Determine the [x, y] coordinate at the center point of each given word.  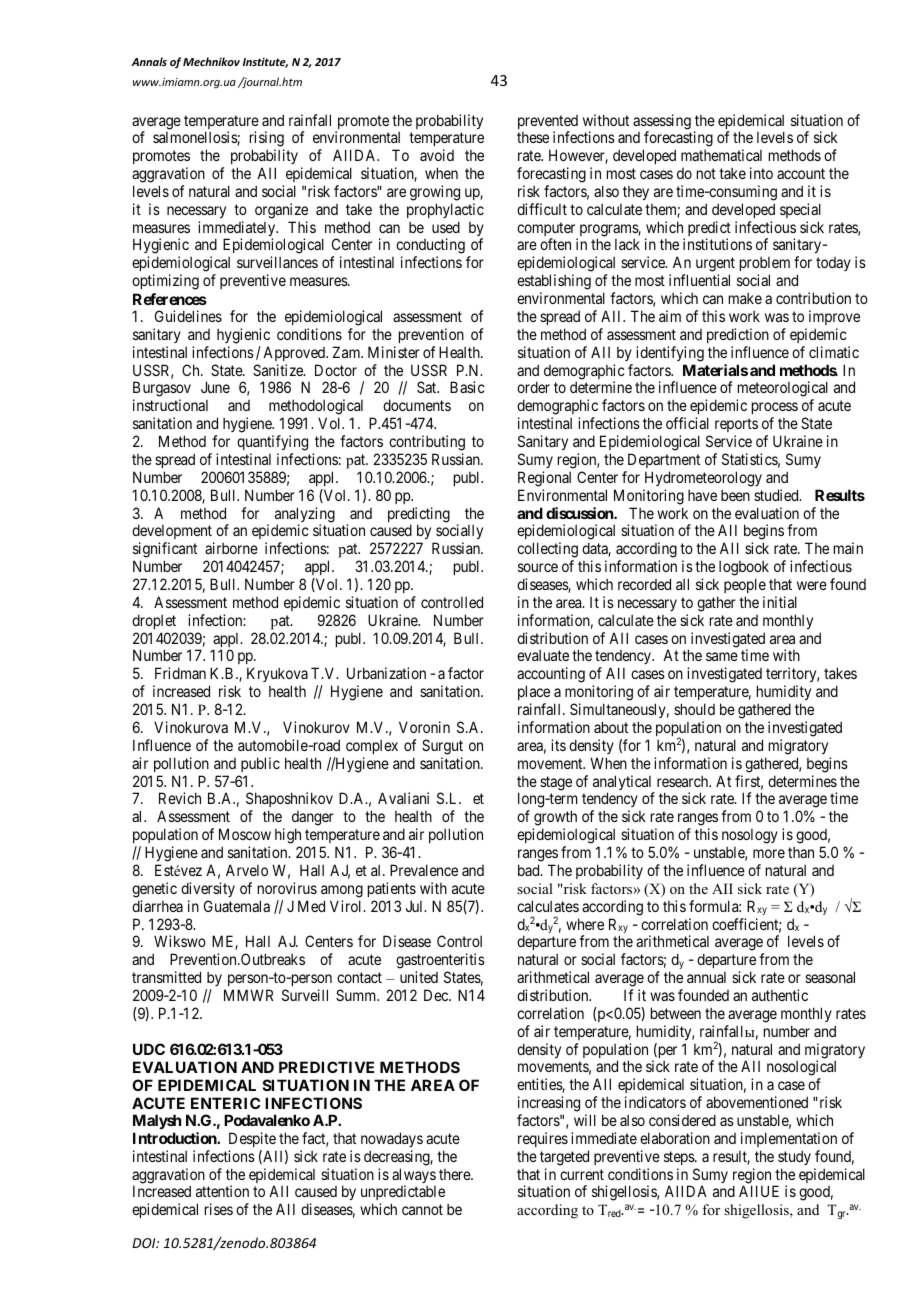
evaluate [543, 655]
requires [543, 1139]
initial [780, 602]
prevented [548, 123]
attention [222, 1191]
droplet [154, 621]
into [761, 173]
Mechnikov [211, 61]
